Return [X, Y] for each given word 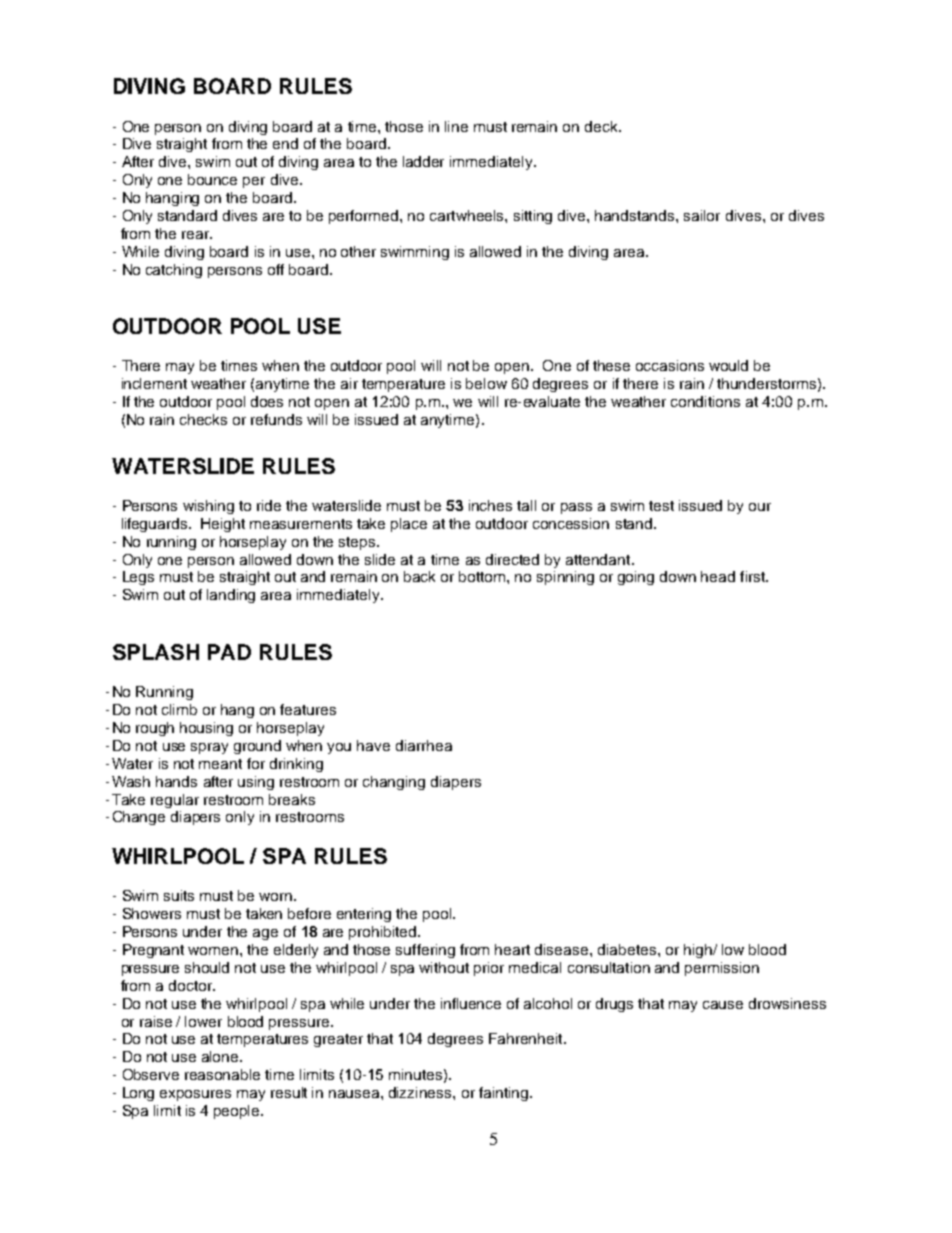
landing [231, 596]
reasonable [222, 1074]
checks [203, 419]
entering [364, 915]
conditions [705, 401]
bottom [483, 576]
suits [179, 895]
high [699, 951]
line [456, 126]
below [486, 383]
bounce [212, 179]
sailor [702, 215]
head [718, 576]
